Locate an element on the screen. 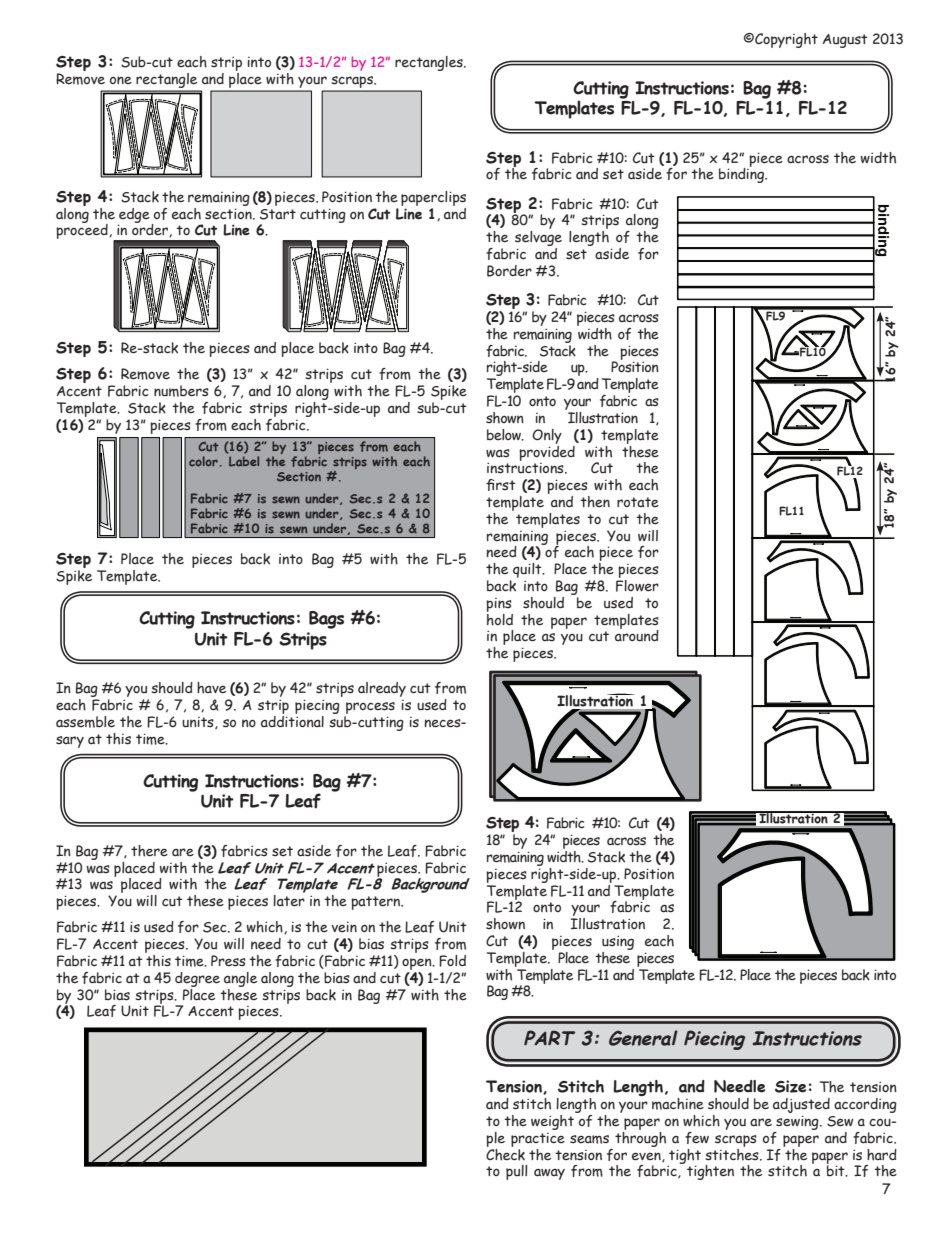  have is located at coordinates (211, 688).
